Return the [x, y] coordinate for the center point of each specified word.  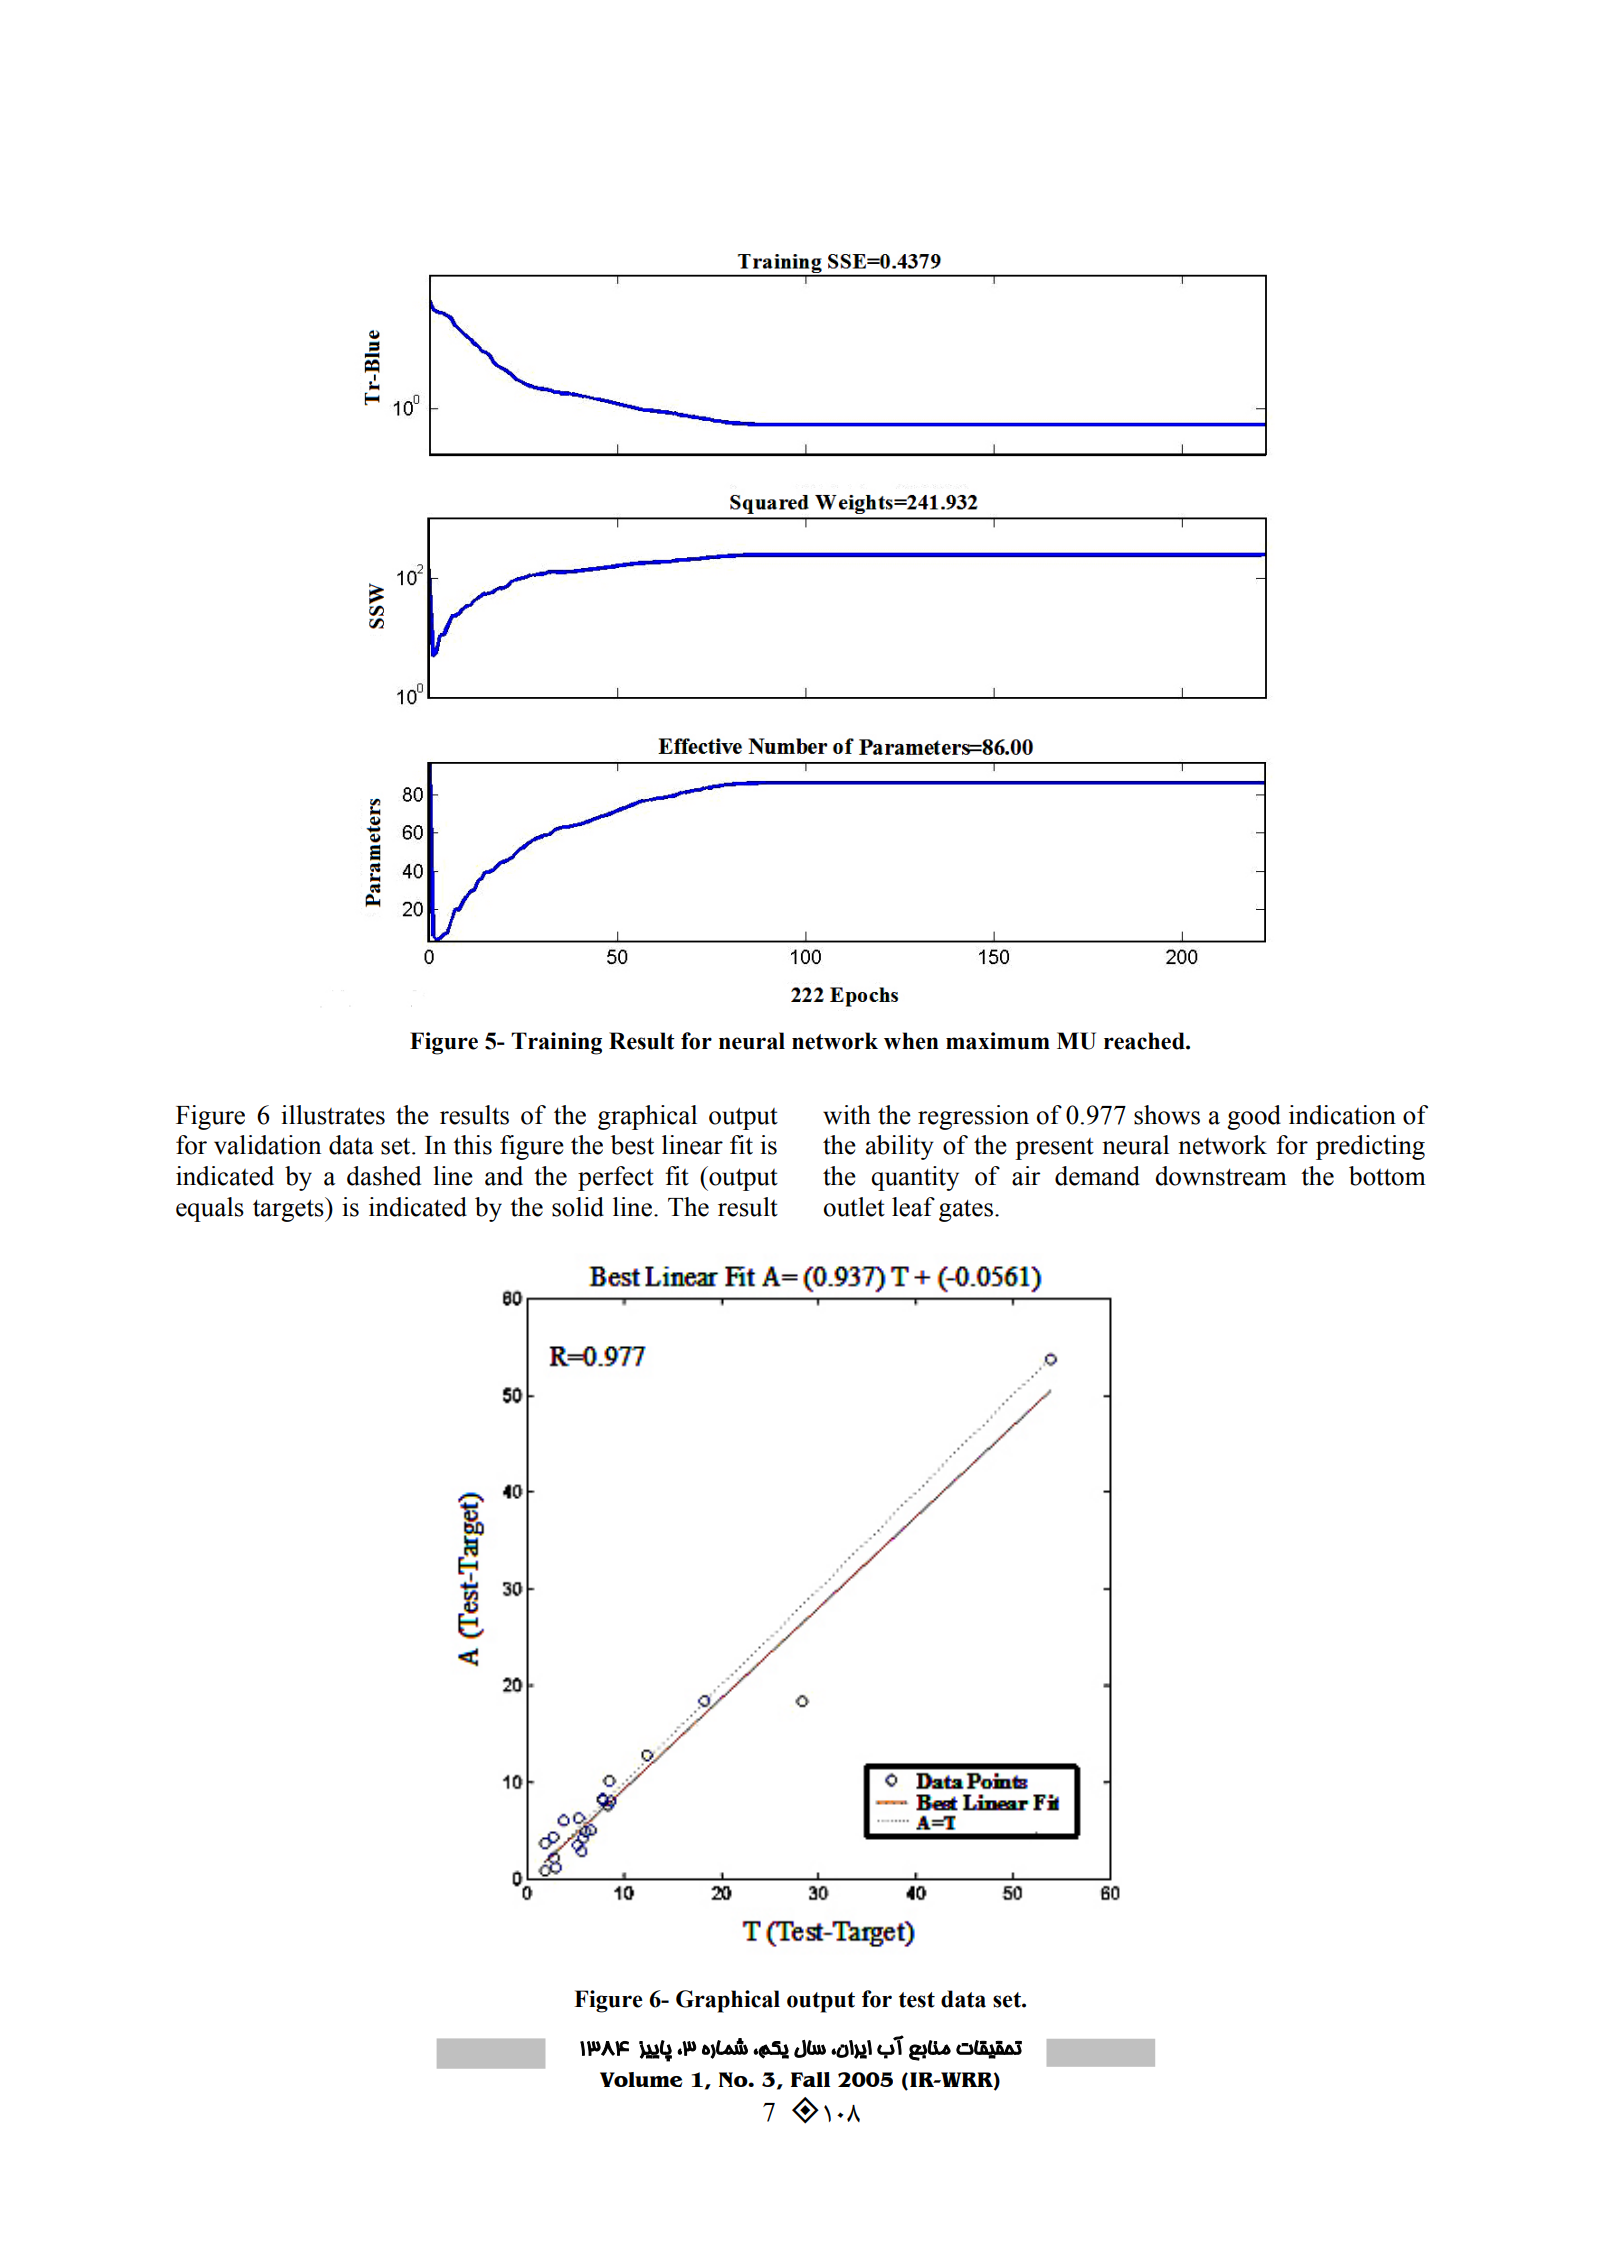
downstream [1221, 1176]
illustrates [333, 1115]
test [917, 2000]
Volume [641, 2079]
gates [966, 1211]
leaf [913, 1207]
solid [578, 1207]
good [1254, 1117]
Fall [810, 2079]
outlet [854, 1207]
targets [289, 1210]
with [847, 1115]
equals [210, 1209]
